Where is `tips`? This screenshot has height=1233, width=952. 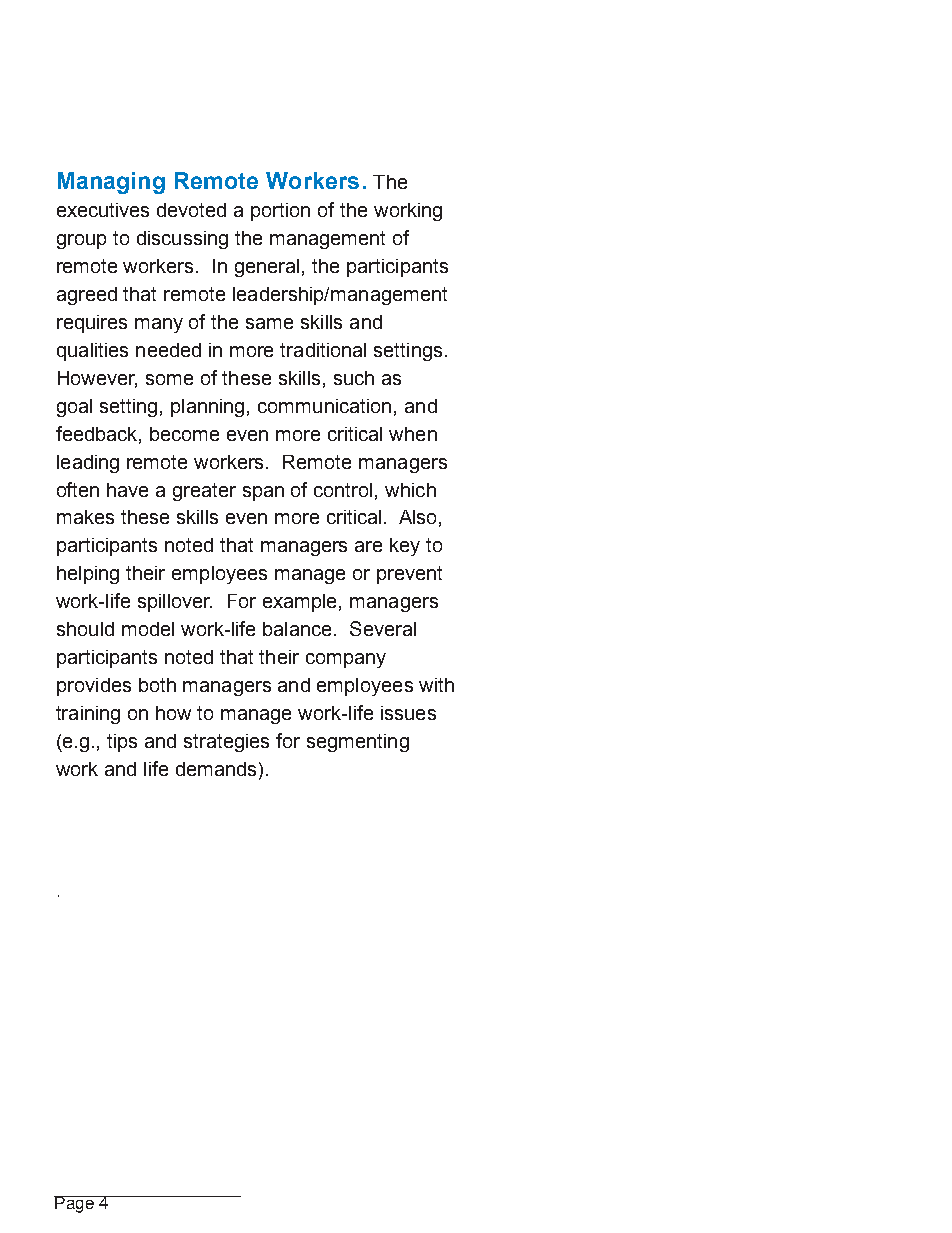 tips is located at coordinates (122, 743).
